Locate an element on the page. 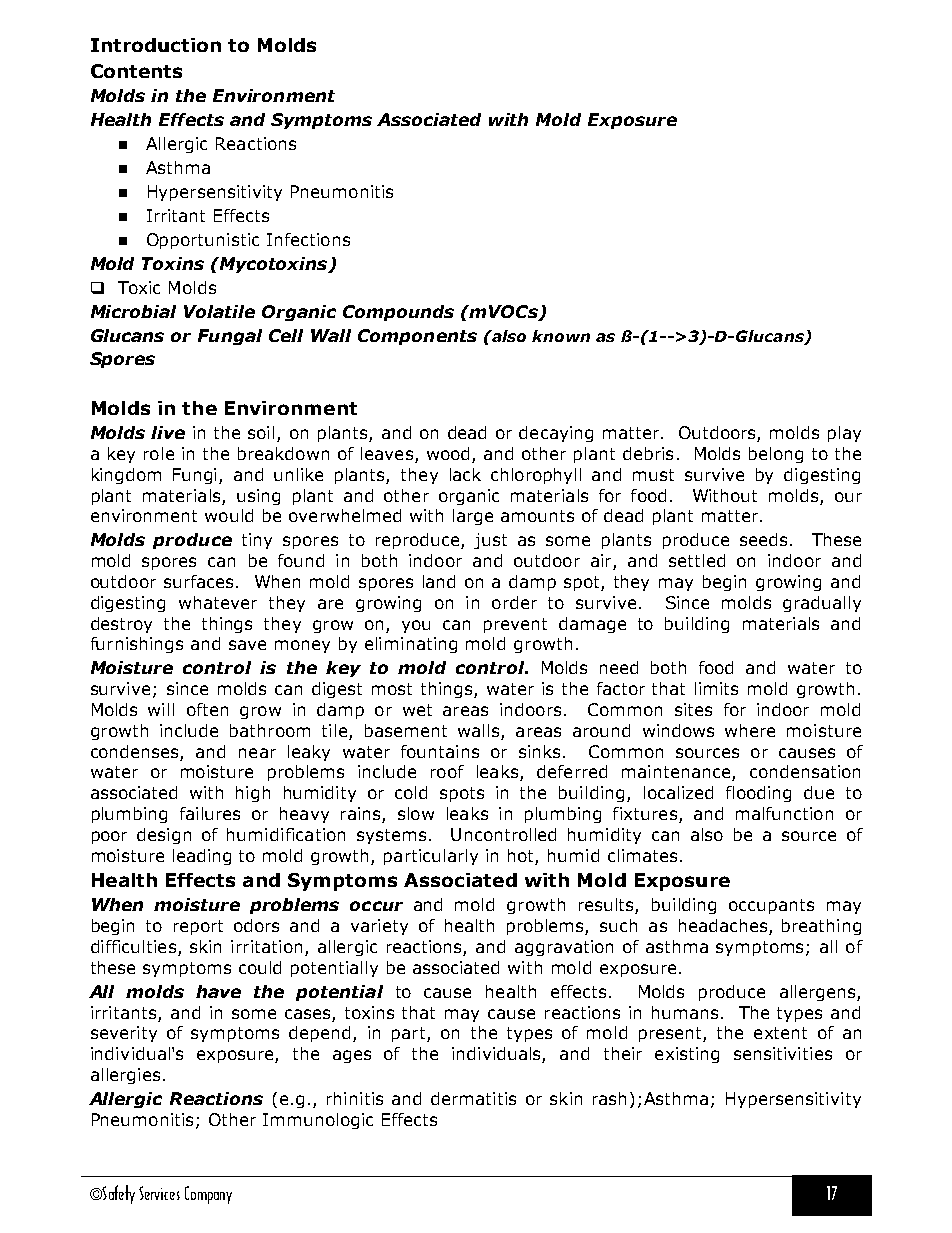 This document has height=1233, width=952. live is located at coordinates (168, 432).
